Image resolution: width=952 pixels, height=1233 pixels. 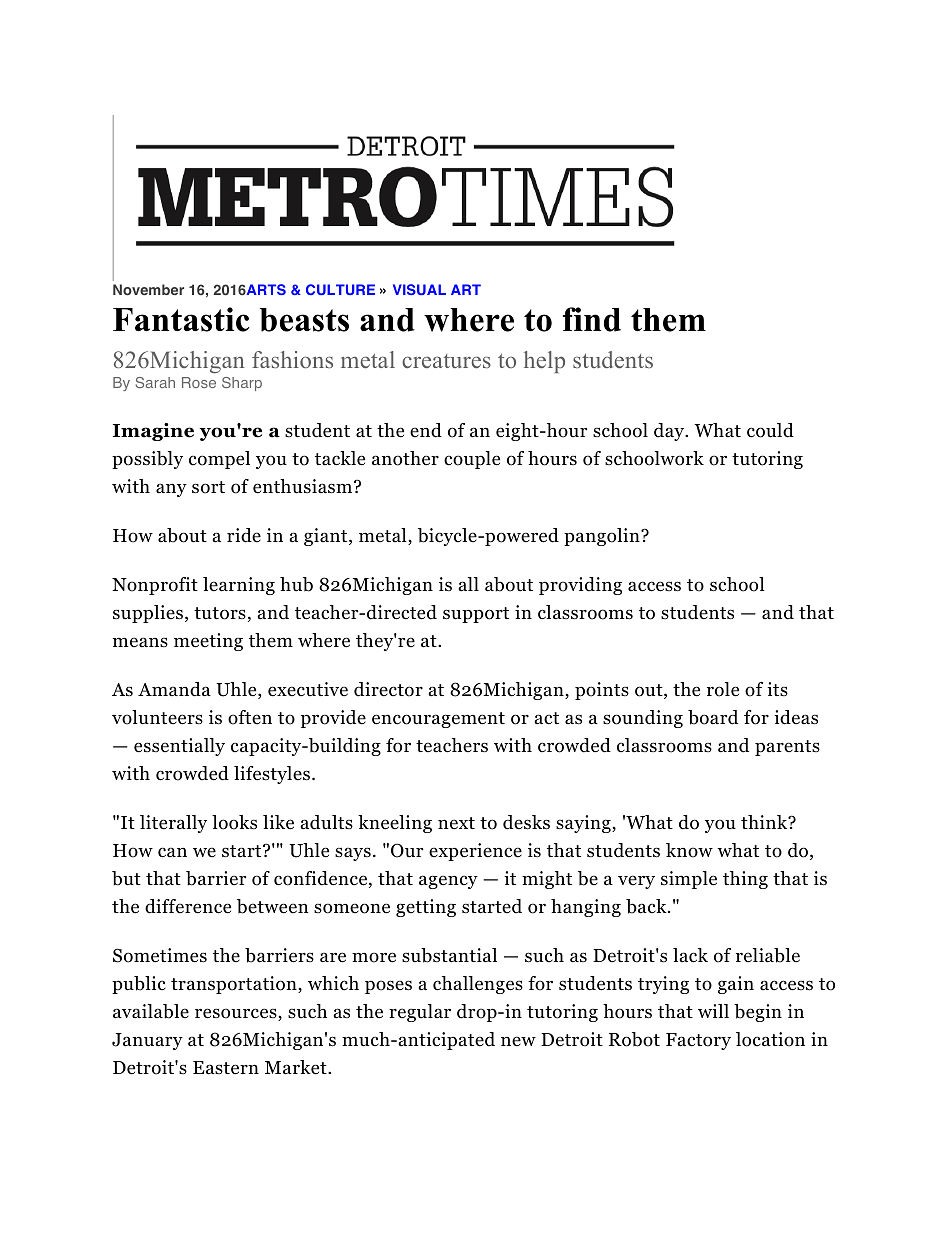 I want to click on new, so click(x=518, y=1041).
